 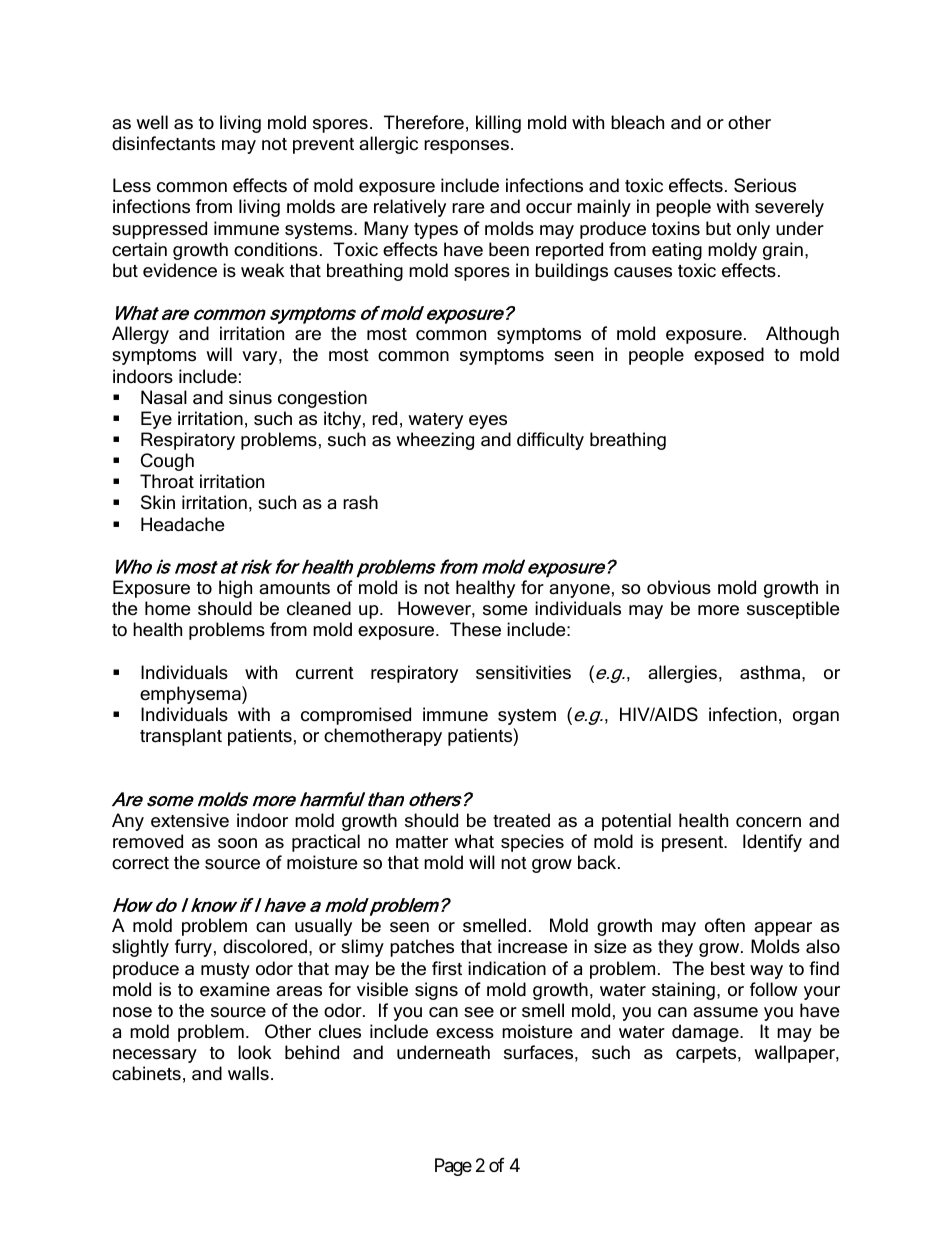 I want to click on disinfectants, so click(x=163, y=143).
